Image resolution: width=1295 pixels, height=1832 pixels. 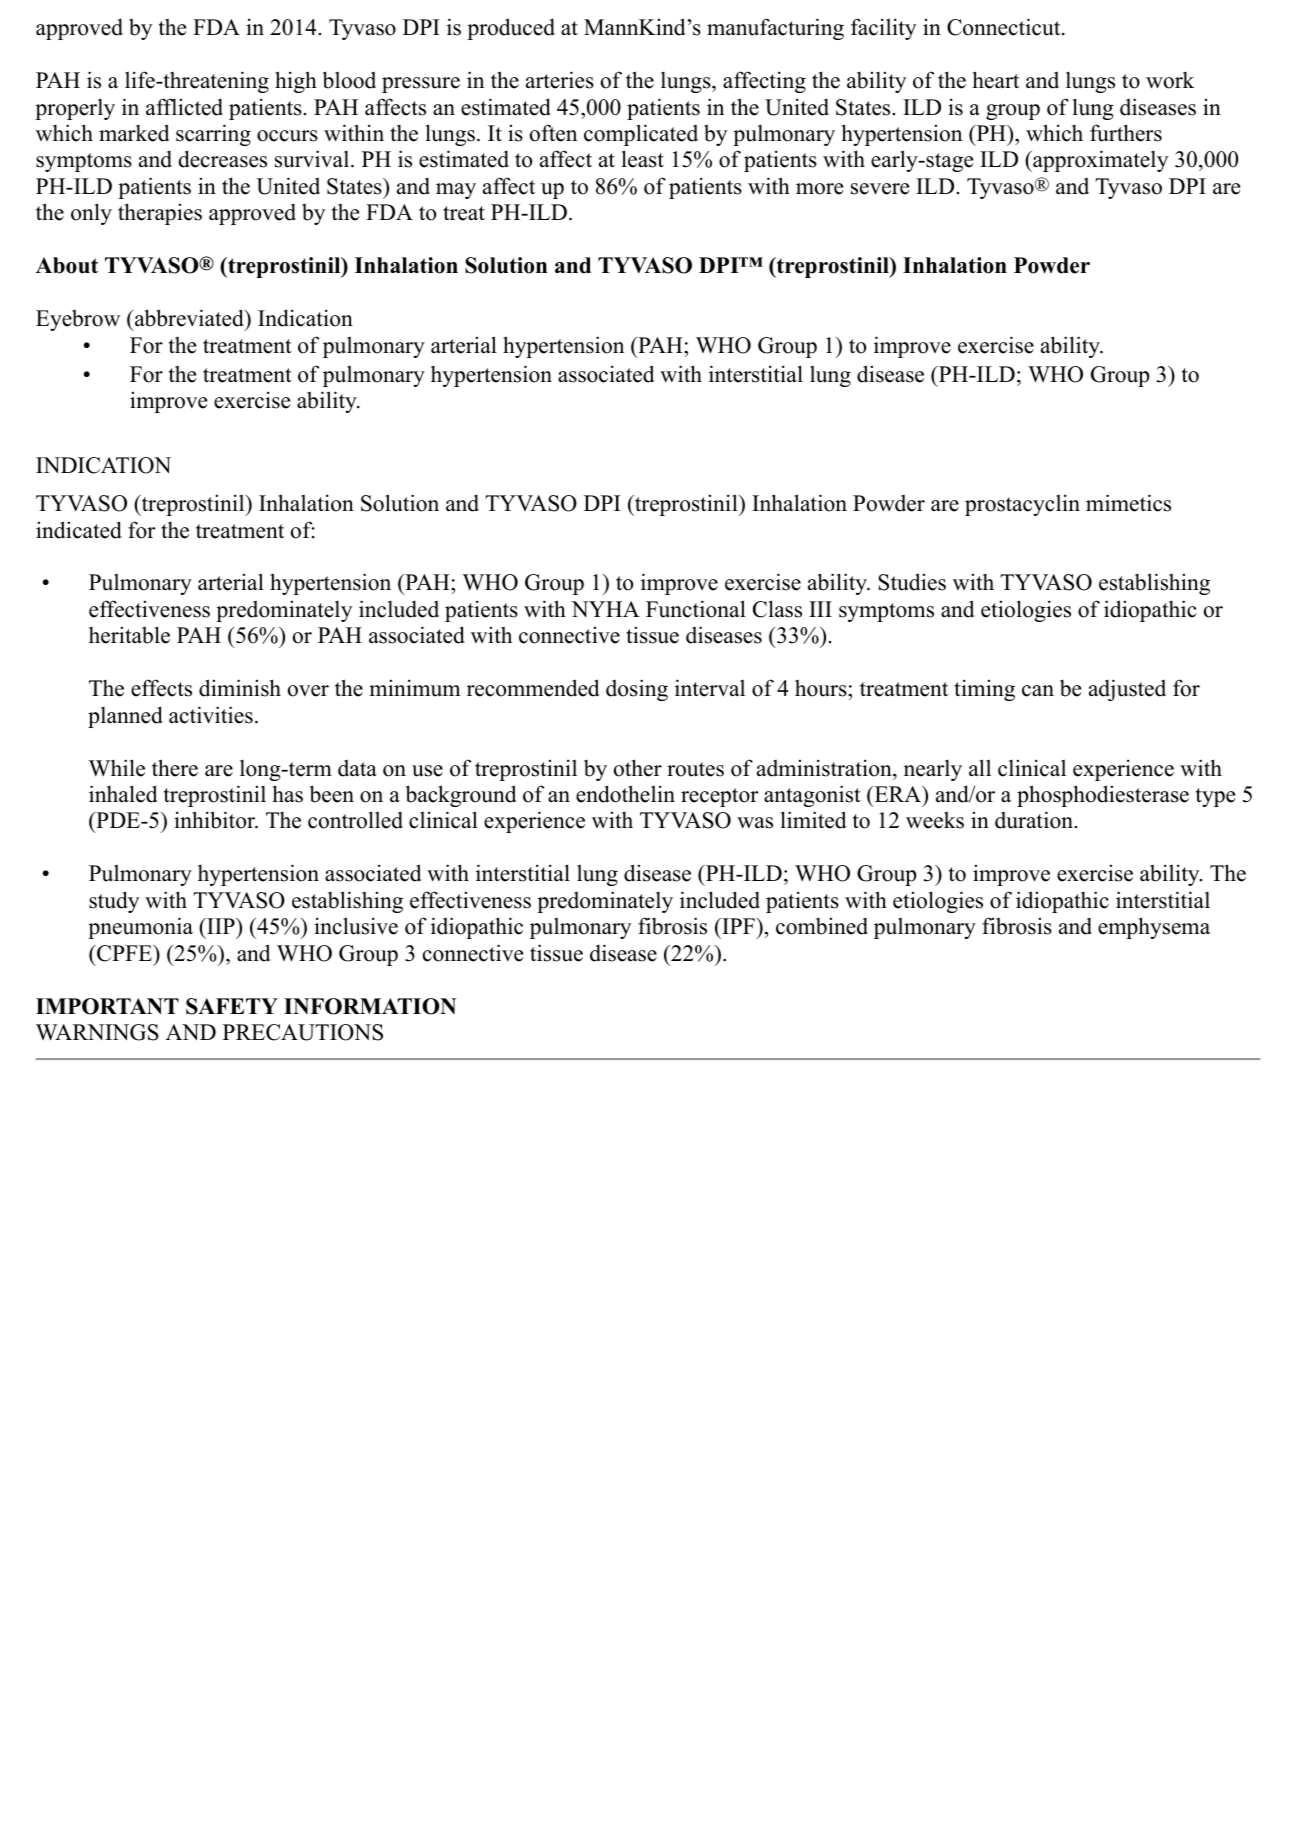 I want to click on arteries, so click(x=560, y=80).
